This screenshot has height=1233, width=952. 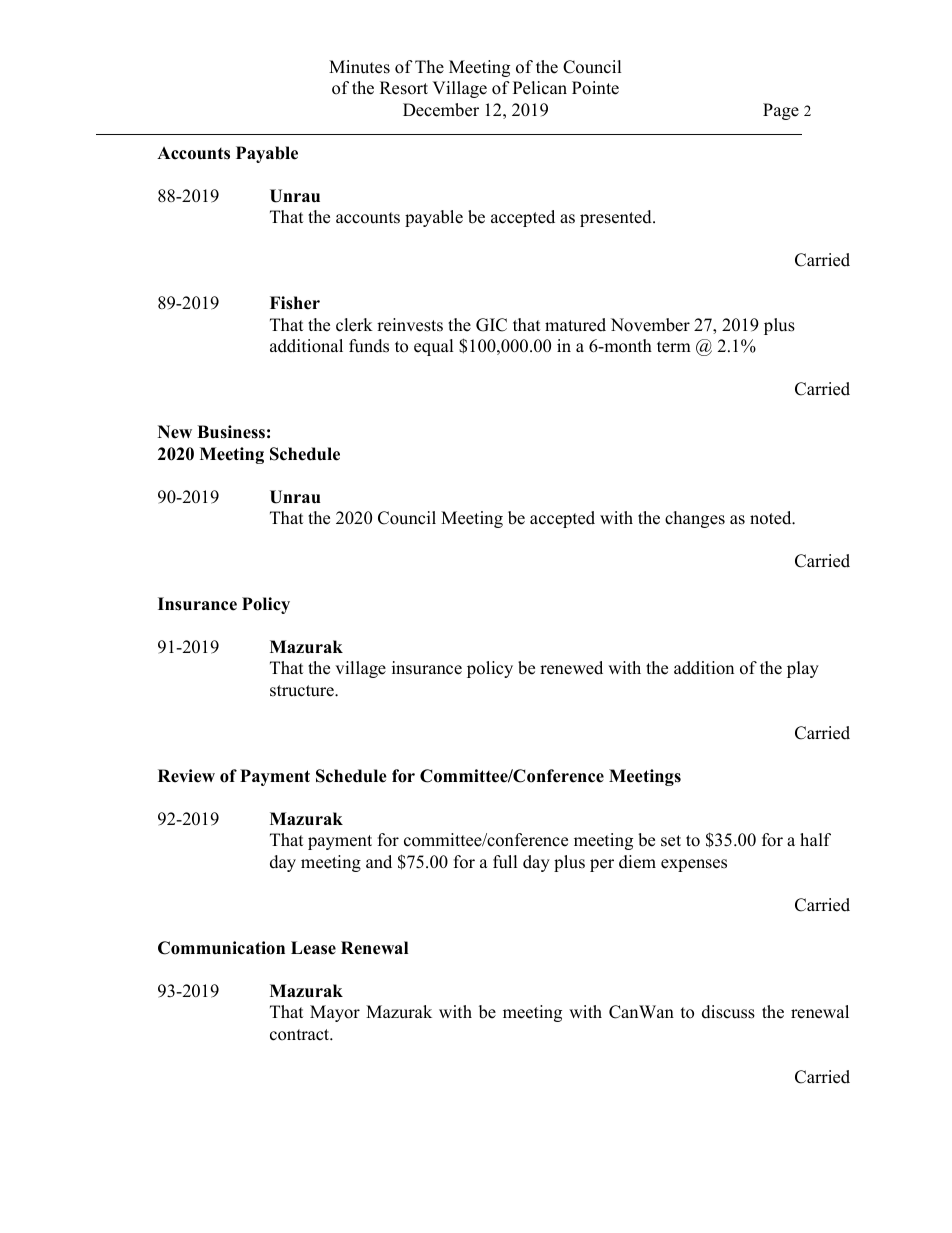 I want to click on Business, so click(x=231, y=432).
